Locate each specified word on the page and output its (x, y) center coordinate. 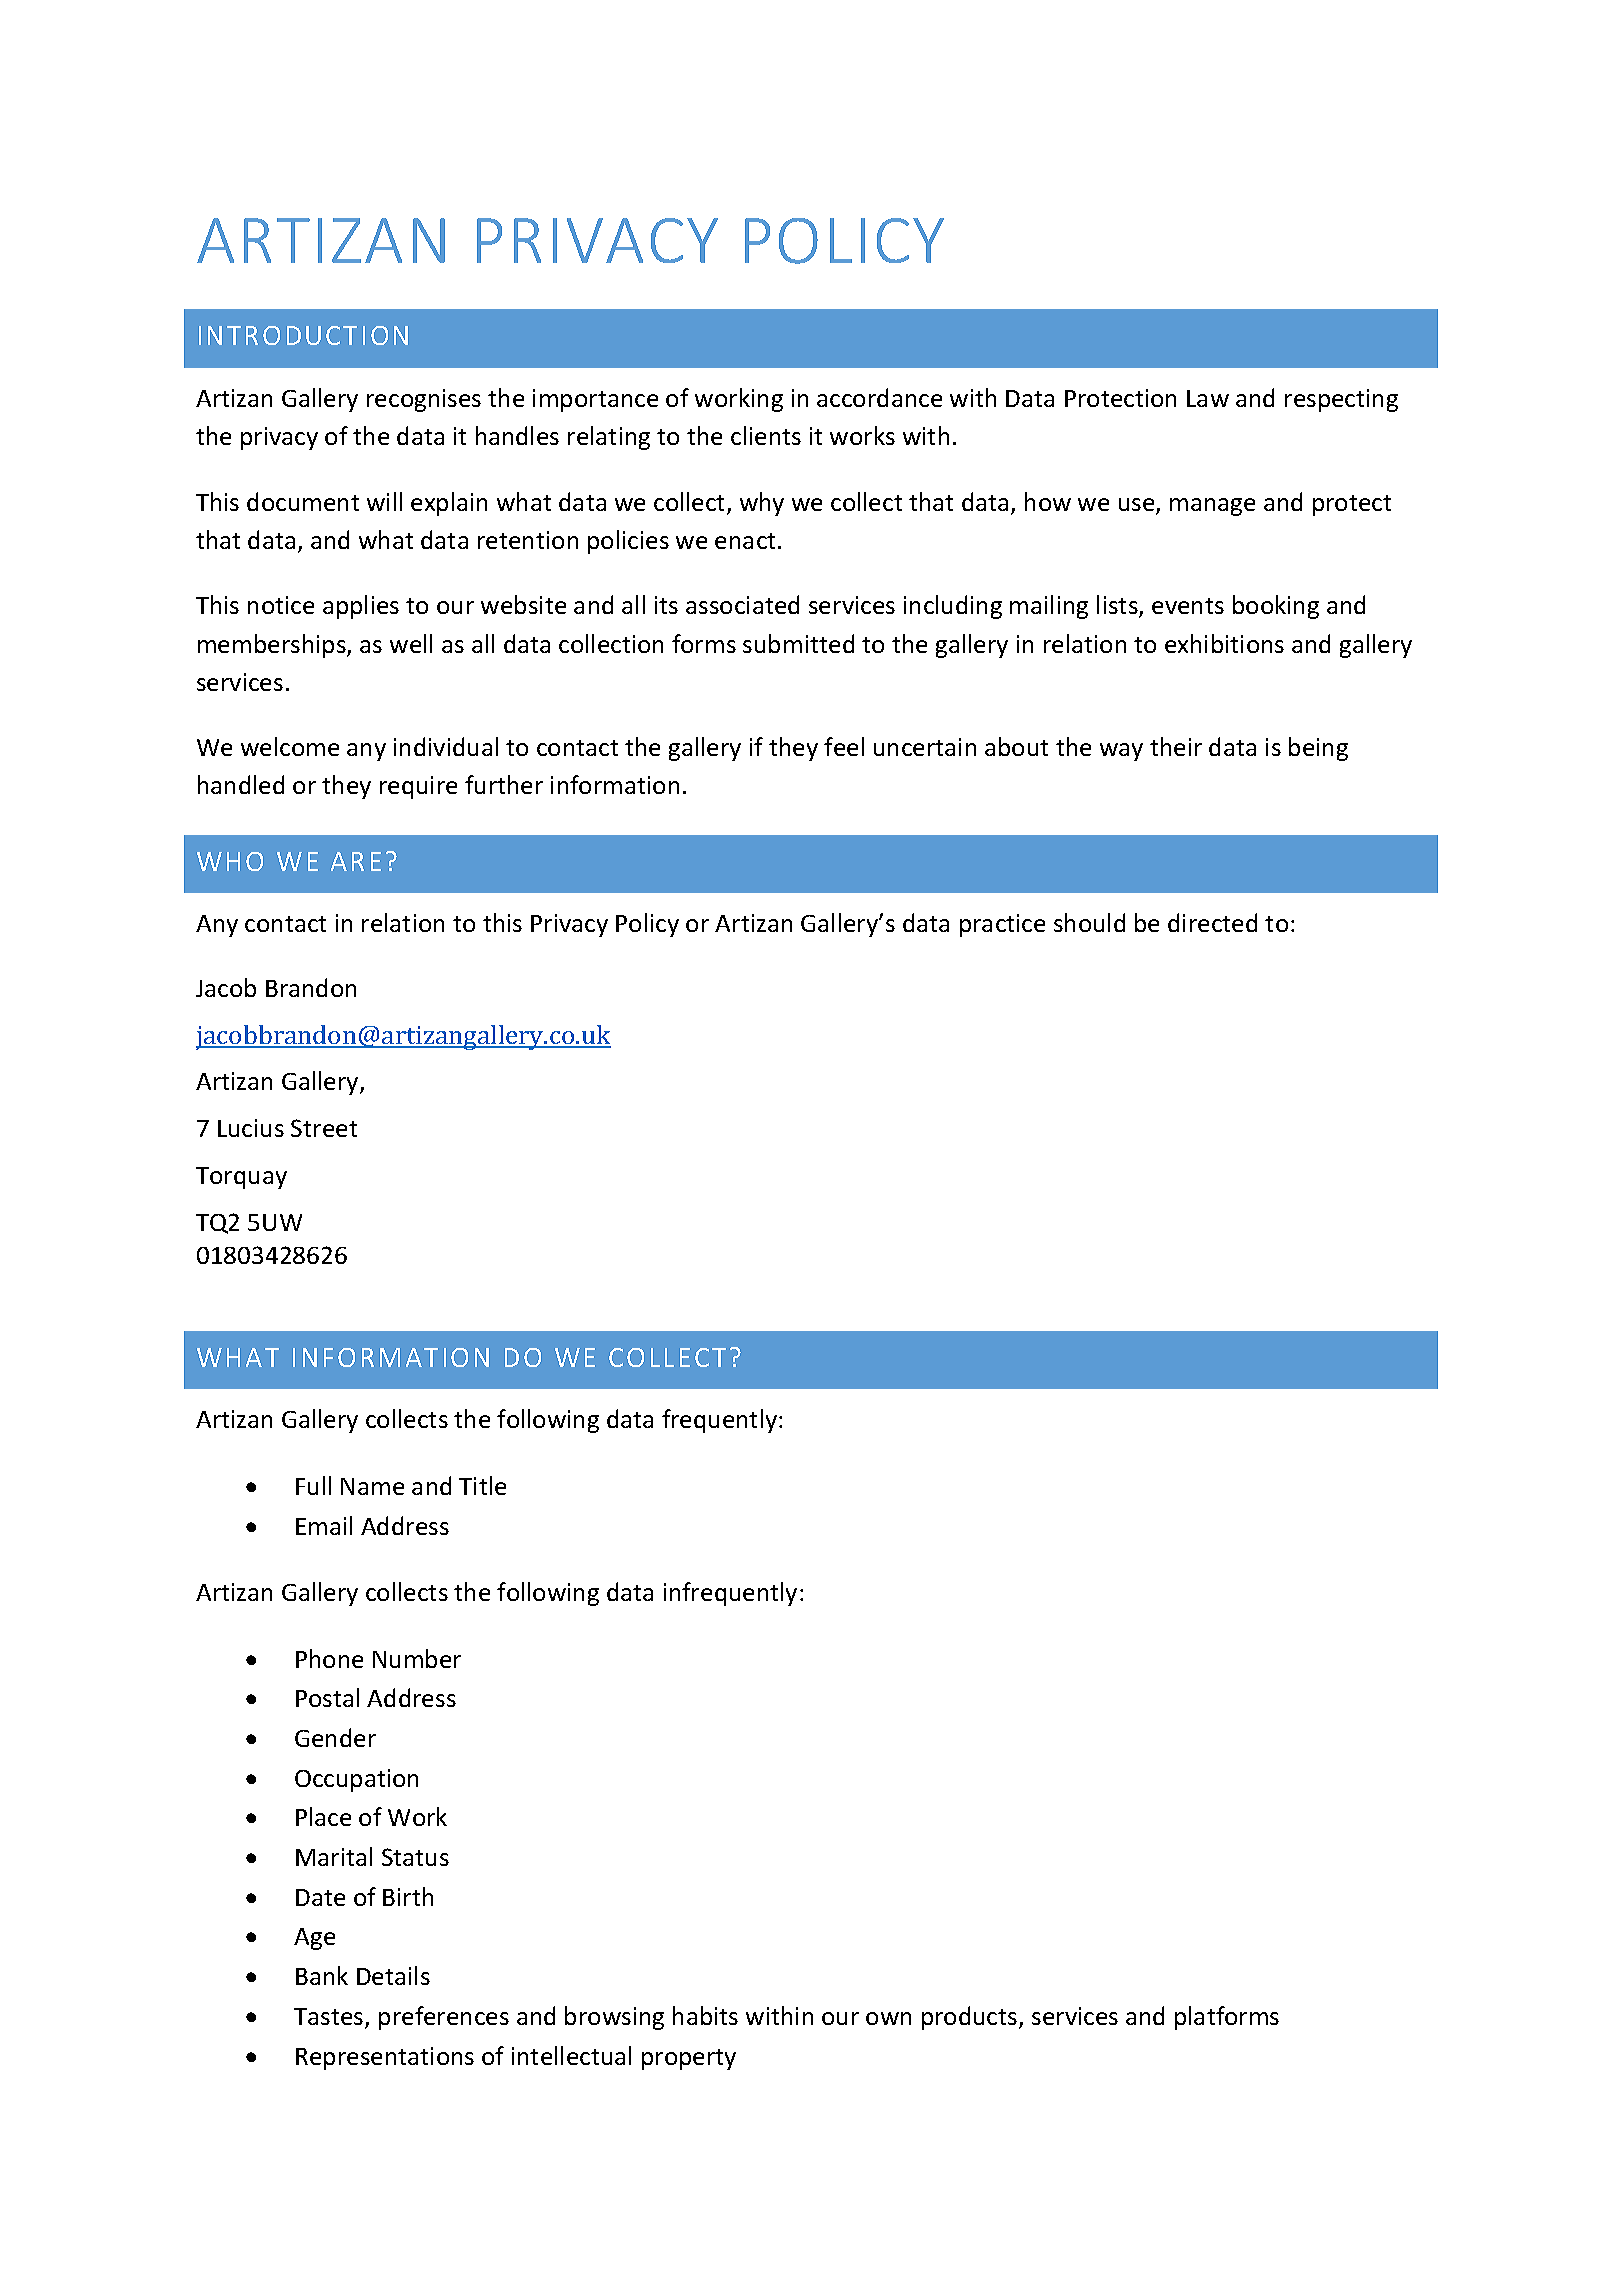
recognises (424, 400)
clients (766, 435)
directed (1212, 922)
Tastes (330, 2018)
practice (1002, 925)
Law (1208, 398)
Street (324, 1128)
